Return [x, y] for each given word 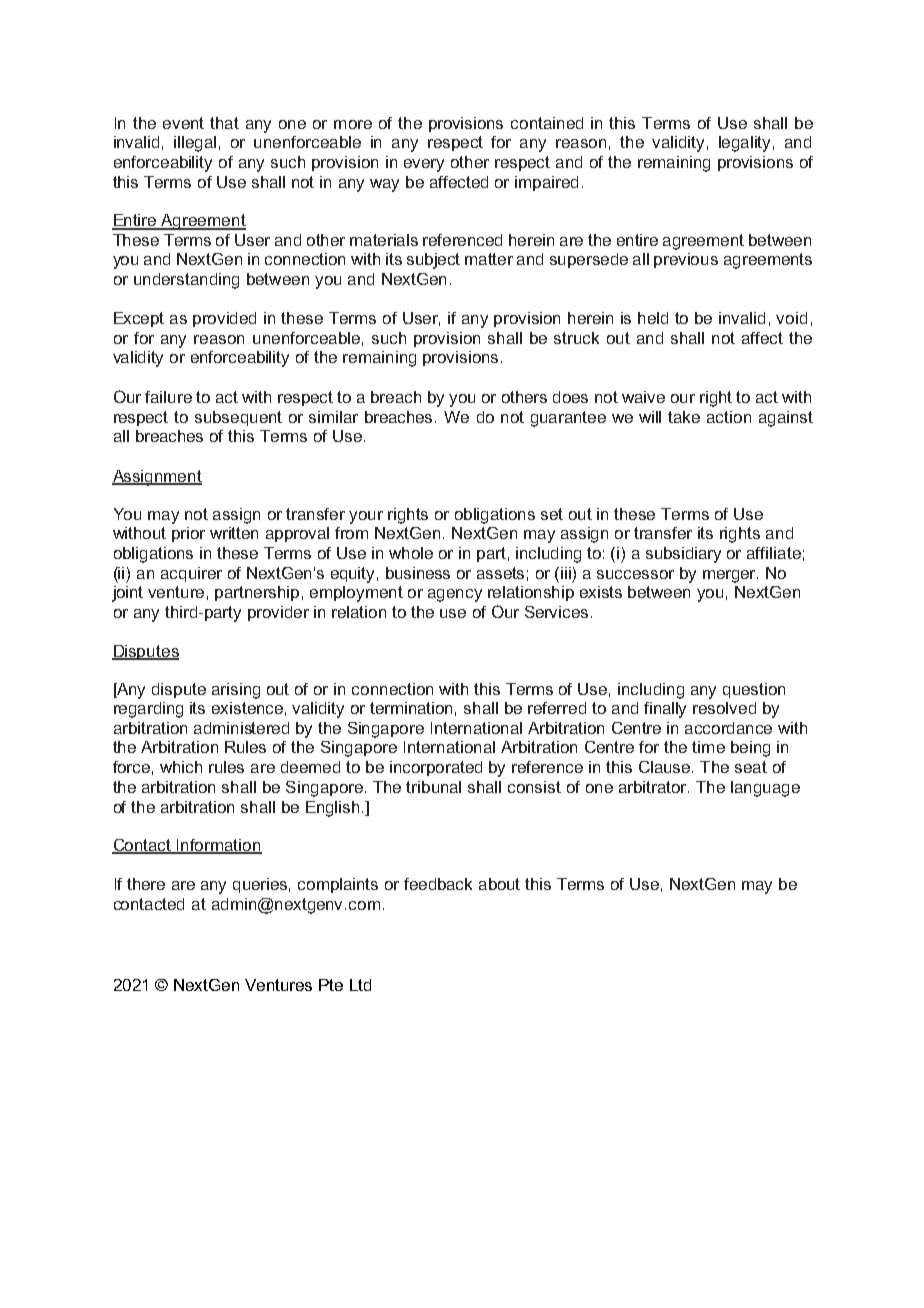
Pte [331, 985]
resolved [724, 708]
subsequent [238, 418]
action [729, 417]
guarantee [568, 419]
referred [557, 708]
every [424, 165]
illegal [195, 144]
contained [547, 123]
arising [236, 691]
